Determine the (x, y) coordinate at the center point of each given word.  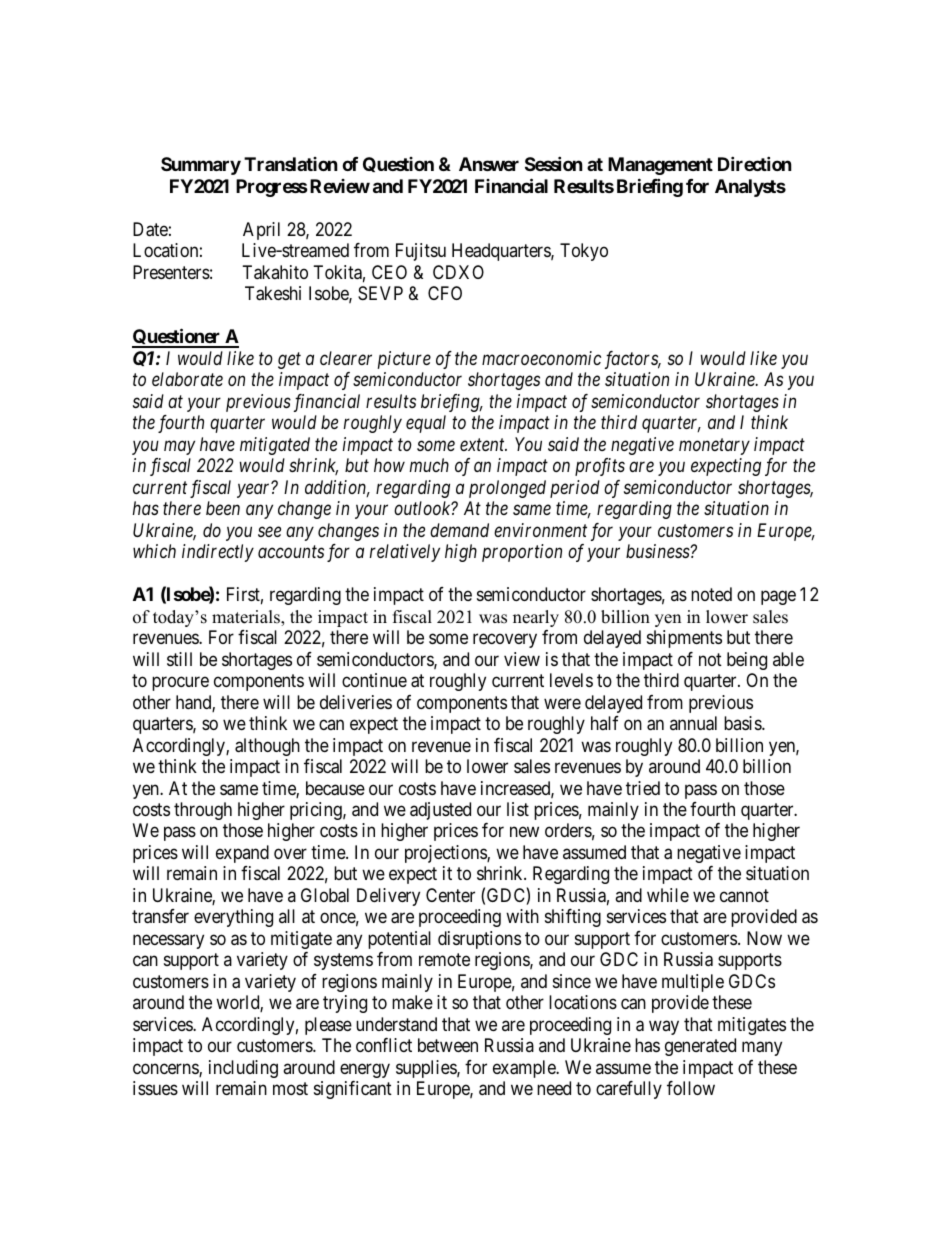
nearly (536, 618)
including (243, 1069)
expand (242, 854)
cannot (744, 895)
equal (426, 424)
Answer (489, 164)
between (448, 1045)
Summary (201, 166)
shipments (684, 639)
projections (446, 854)
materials (247, 618)
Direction (755, 164)
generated (700, 1047)
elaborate (187, 379)
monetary (714, 447)
